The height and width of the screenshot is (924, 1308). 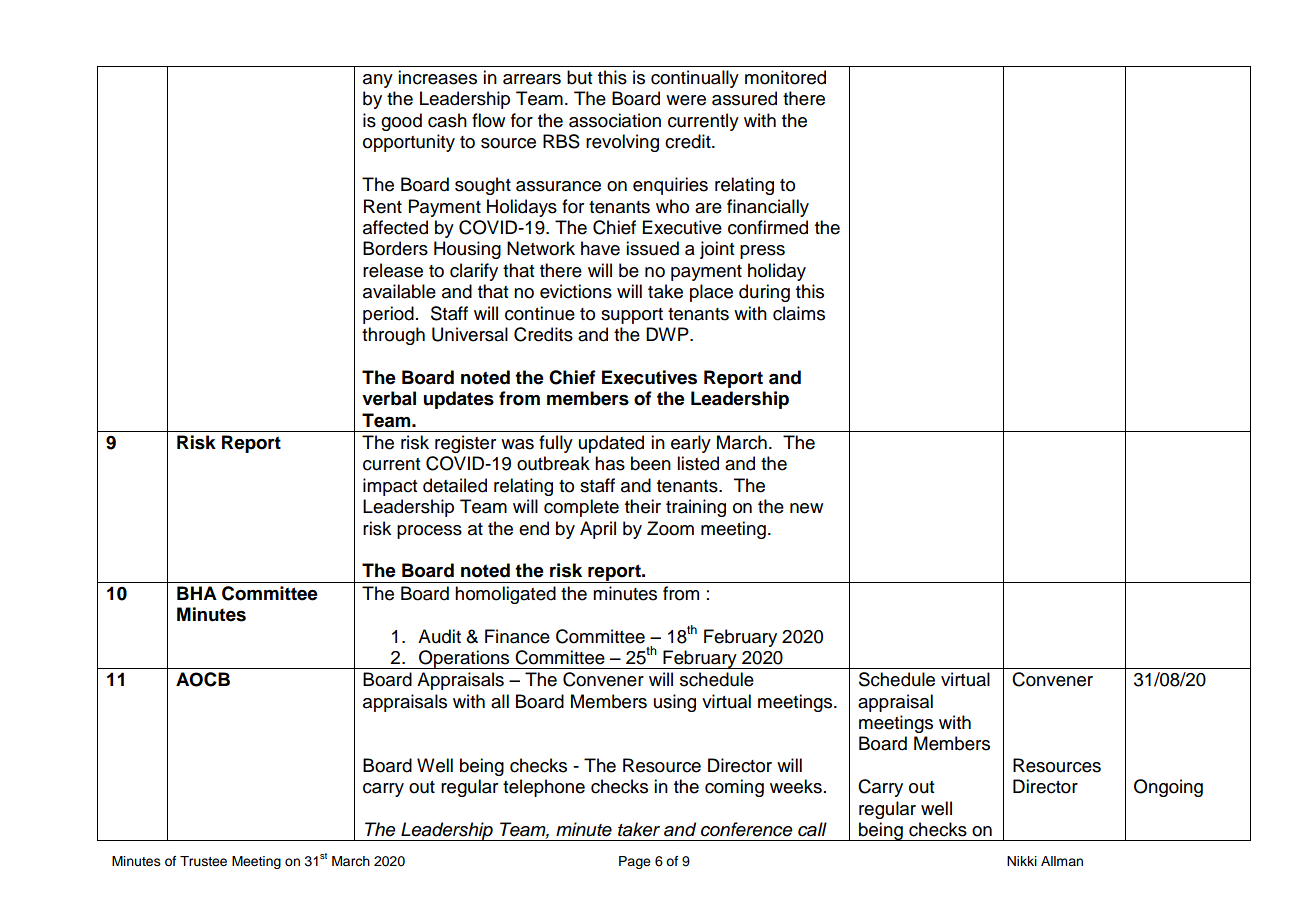 What do you see at coordinates (203, 861) in the screenshot?
I see `Trustee` at bounding box center [203, 861].
